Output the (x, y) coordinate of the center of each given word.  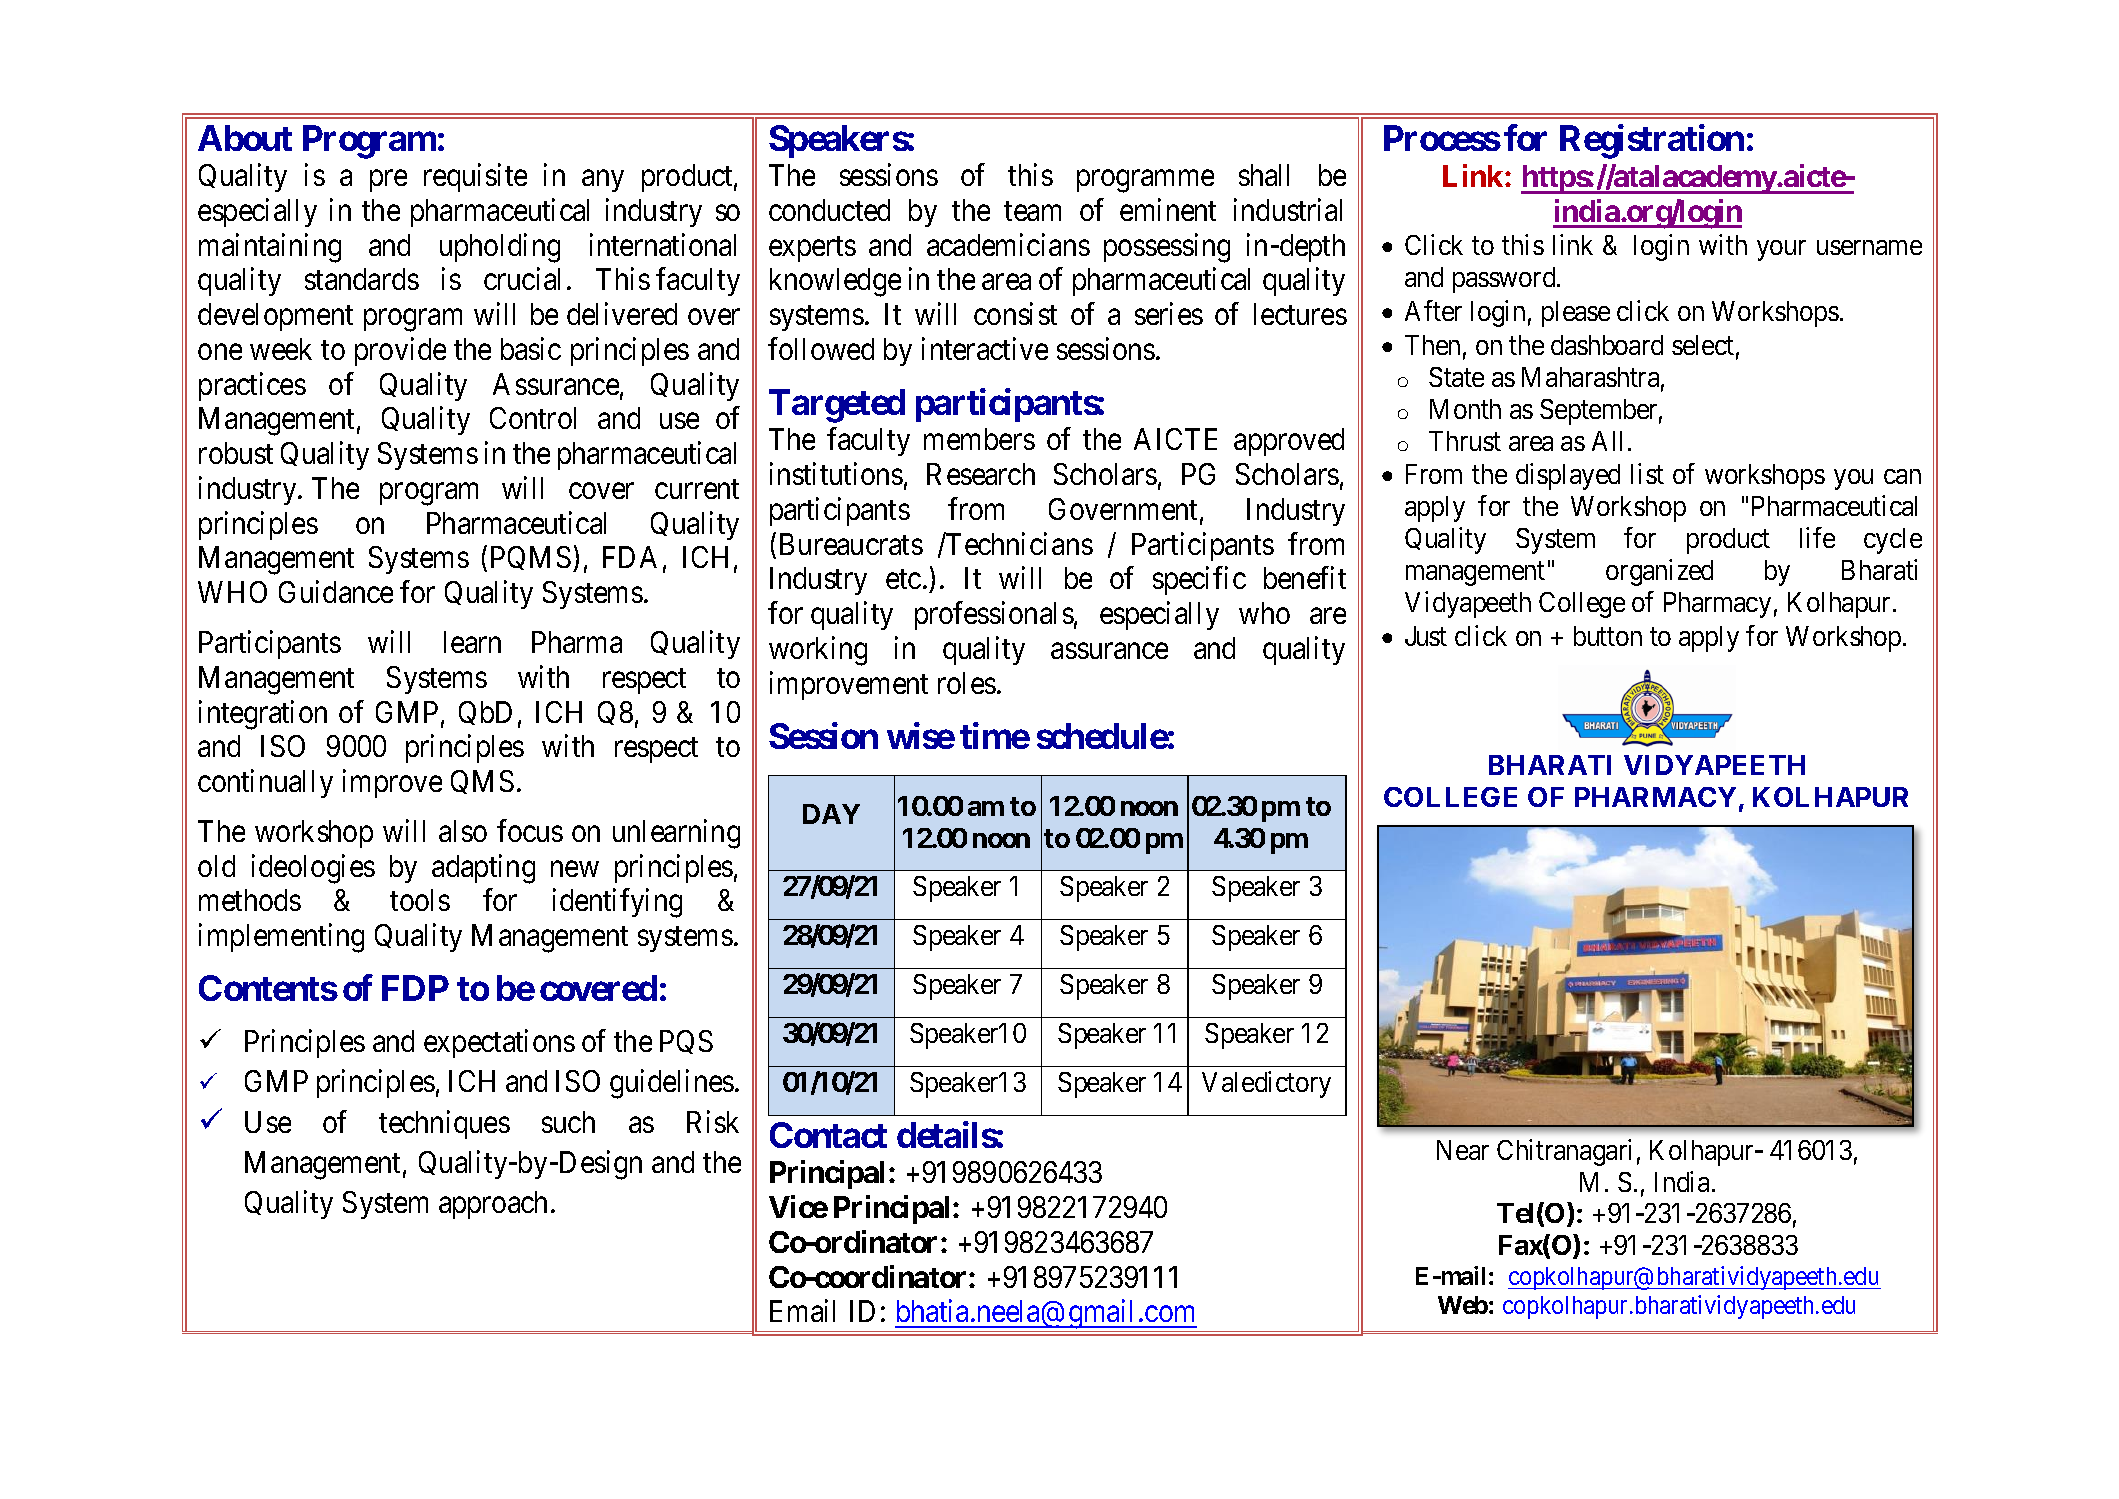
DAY (831, 814)
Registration (1652, 142)
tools (420, 900)
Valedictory (1266, 1084)
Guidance (336, 592)
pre (388, 181)
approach (493, 1205)
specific (1199, 581)
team (1032, 211)
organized (1659, 572)
